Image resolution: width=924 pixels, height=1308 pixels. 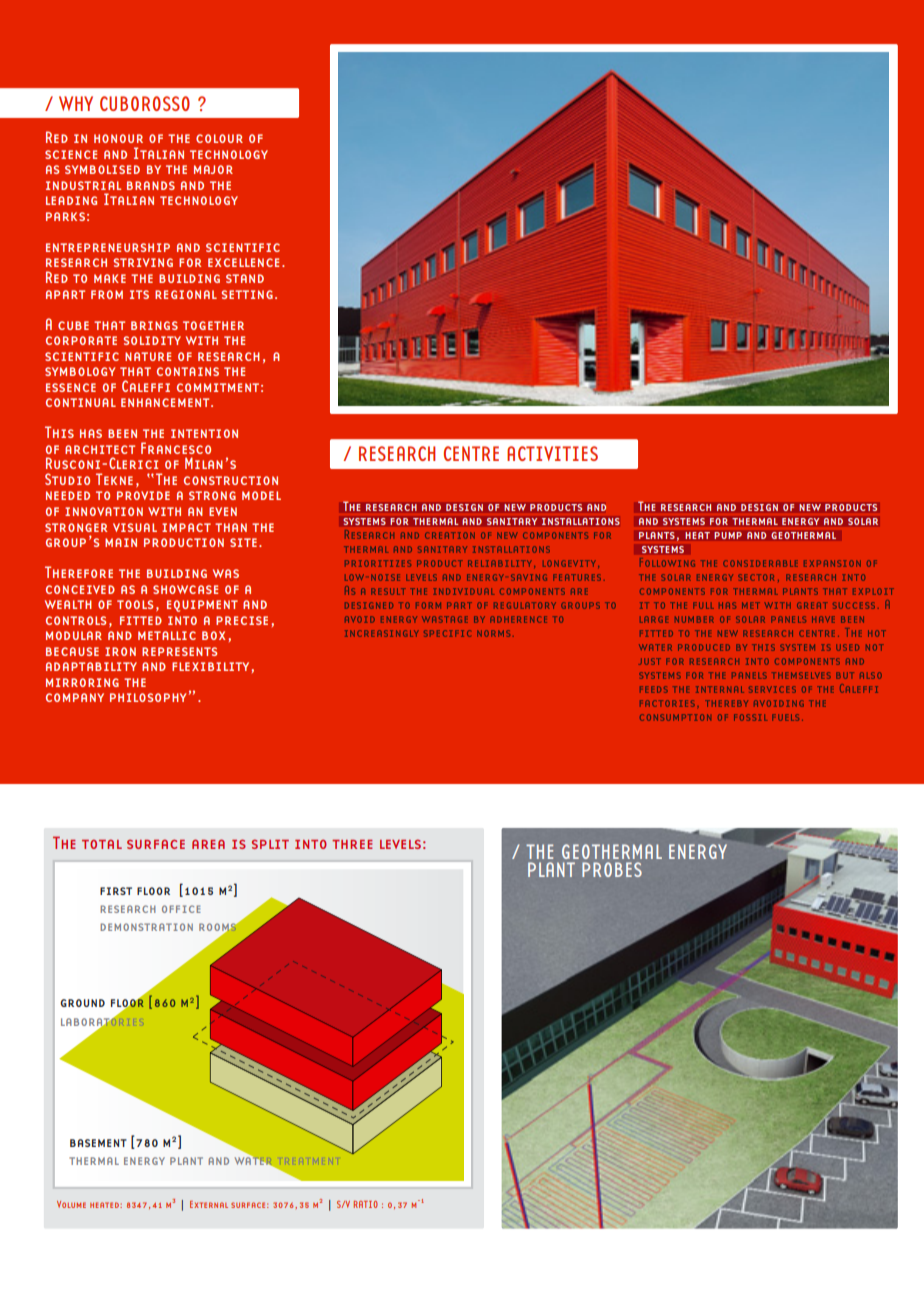 What do you see at coordinates (98, 1143) in the image?
I see `basement` at bounding box center [98, 1143].
